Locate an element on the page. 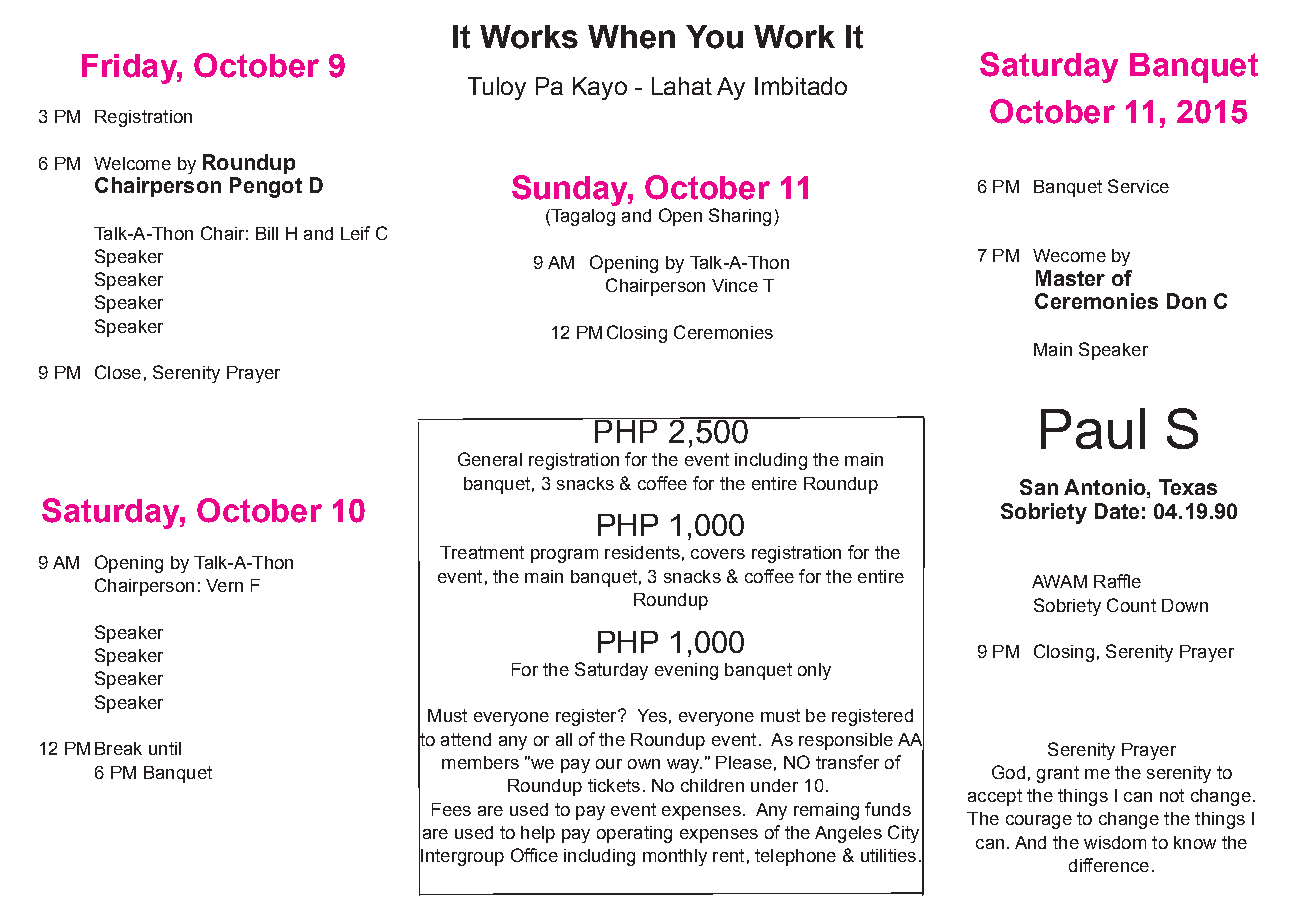 The width and height of the document is (1308, 924). Fees is located at coordinates (451, 809).
